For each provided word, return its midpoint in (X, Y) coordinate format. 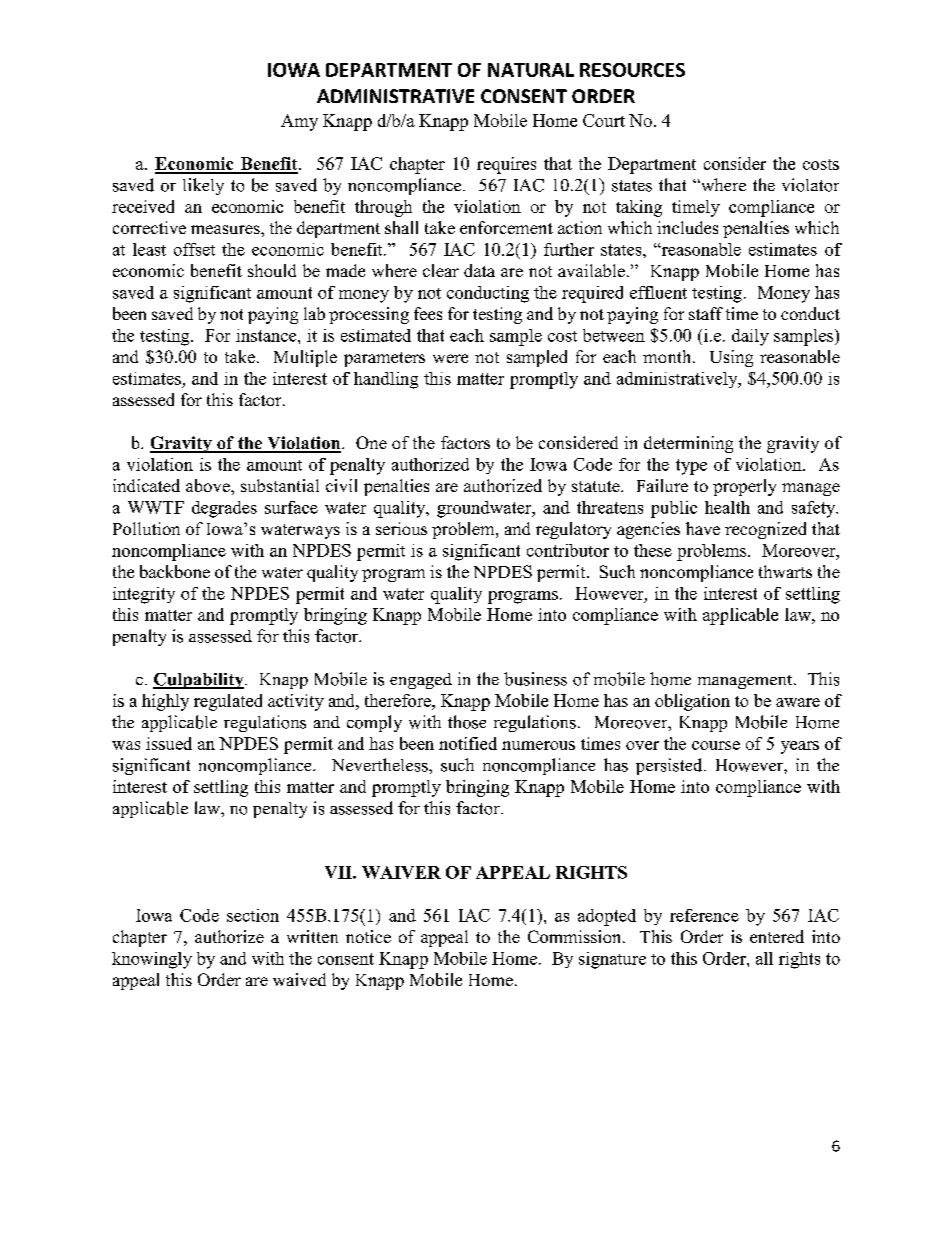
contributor (568, 550)
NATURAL (531, 70)
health (727, 507)
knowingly (152, 960)
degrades (224, 509)
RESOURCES (632, 70)
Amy (299, 122)
